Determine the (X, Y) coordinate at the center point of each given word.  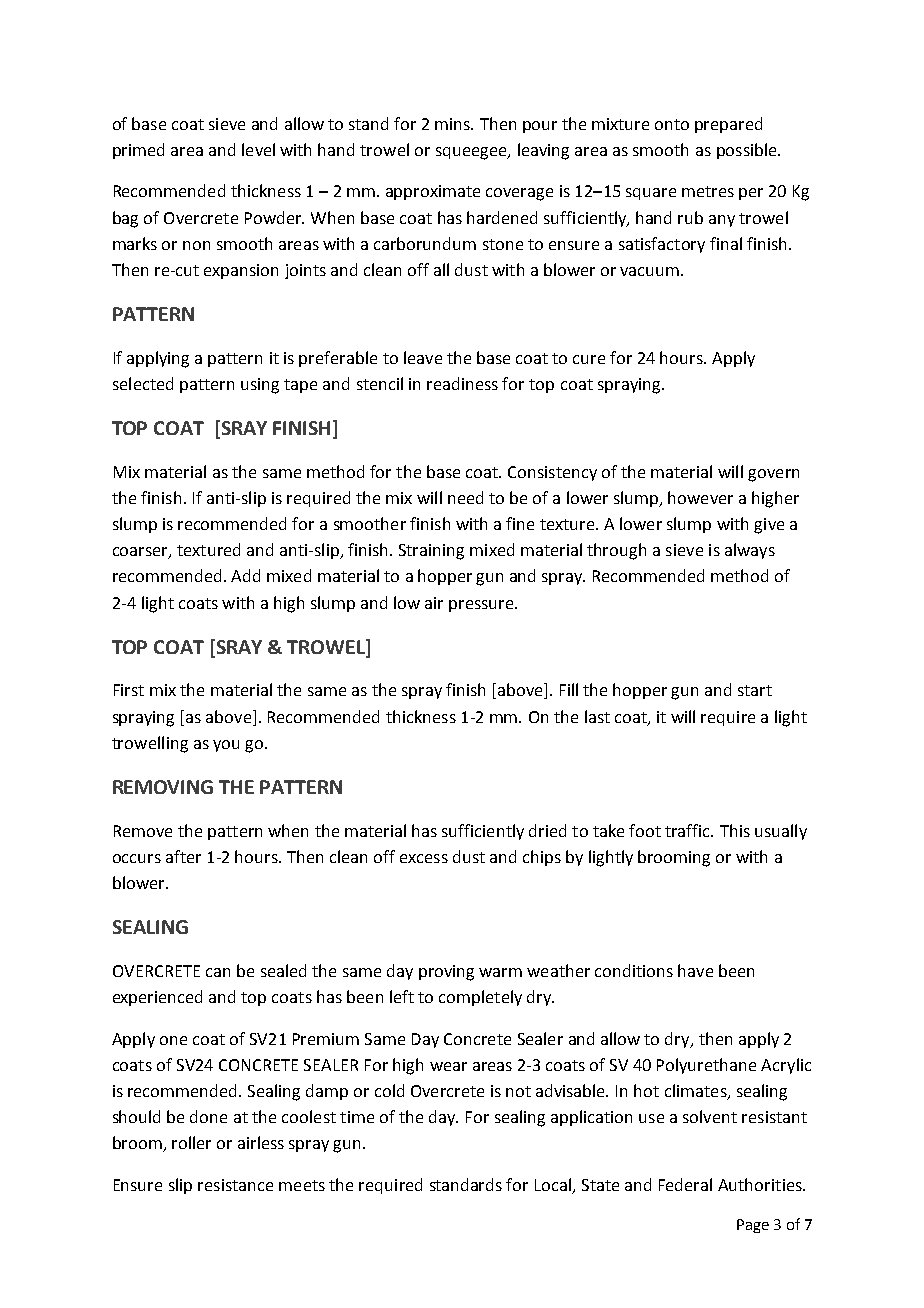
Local (554, 1186)
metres (708, 191)
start (755, 690)
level (258, 149)
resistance (235, 1185)
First (129, 690)
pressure (482, 606)
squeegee (472, 153)
